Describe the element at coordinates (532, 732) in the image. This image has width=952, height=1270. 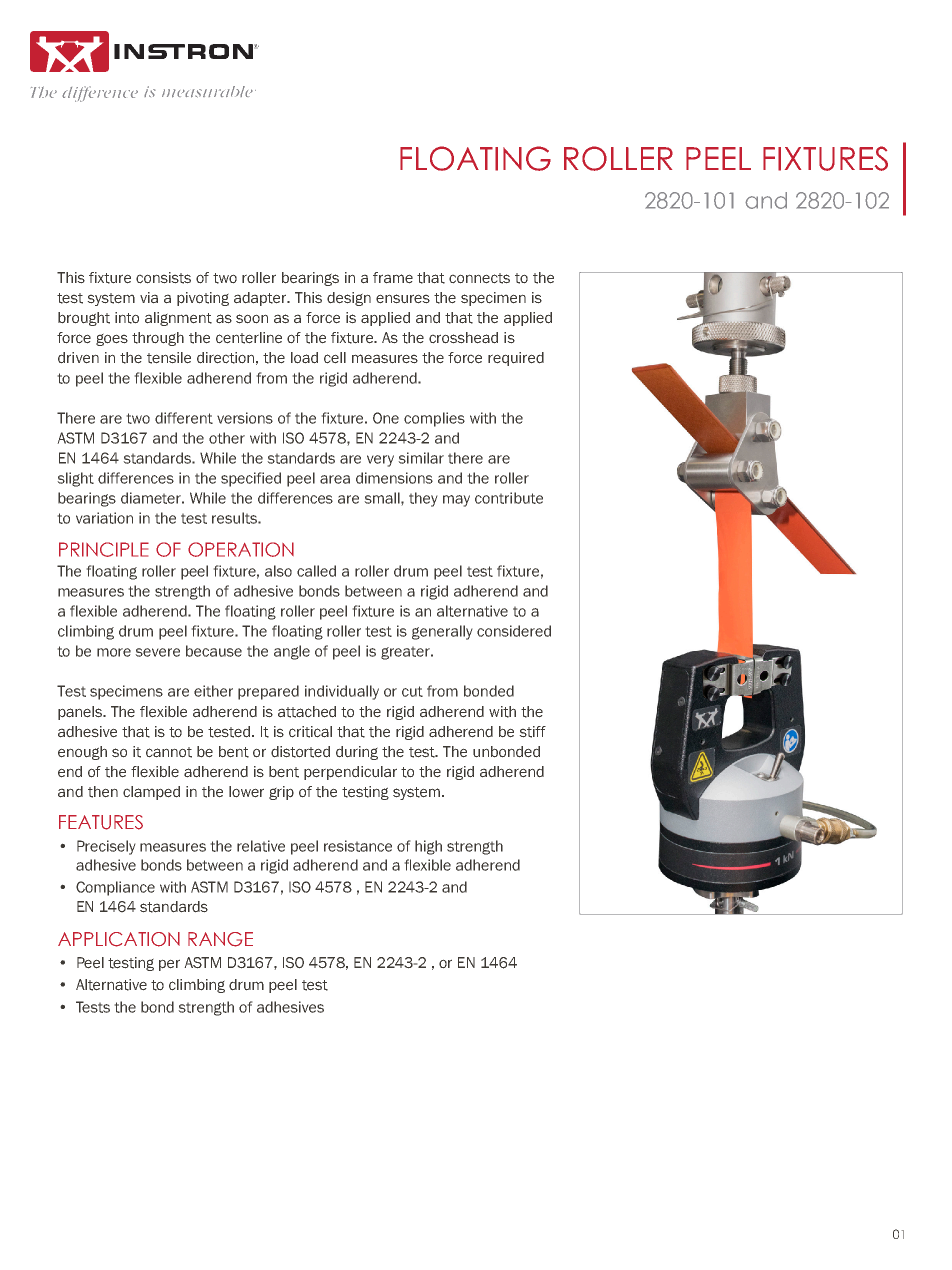
I see `stiff` at that location.
